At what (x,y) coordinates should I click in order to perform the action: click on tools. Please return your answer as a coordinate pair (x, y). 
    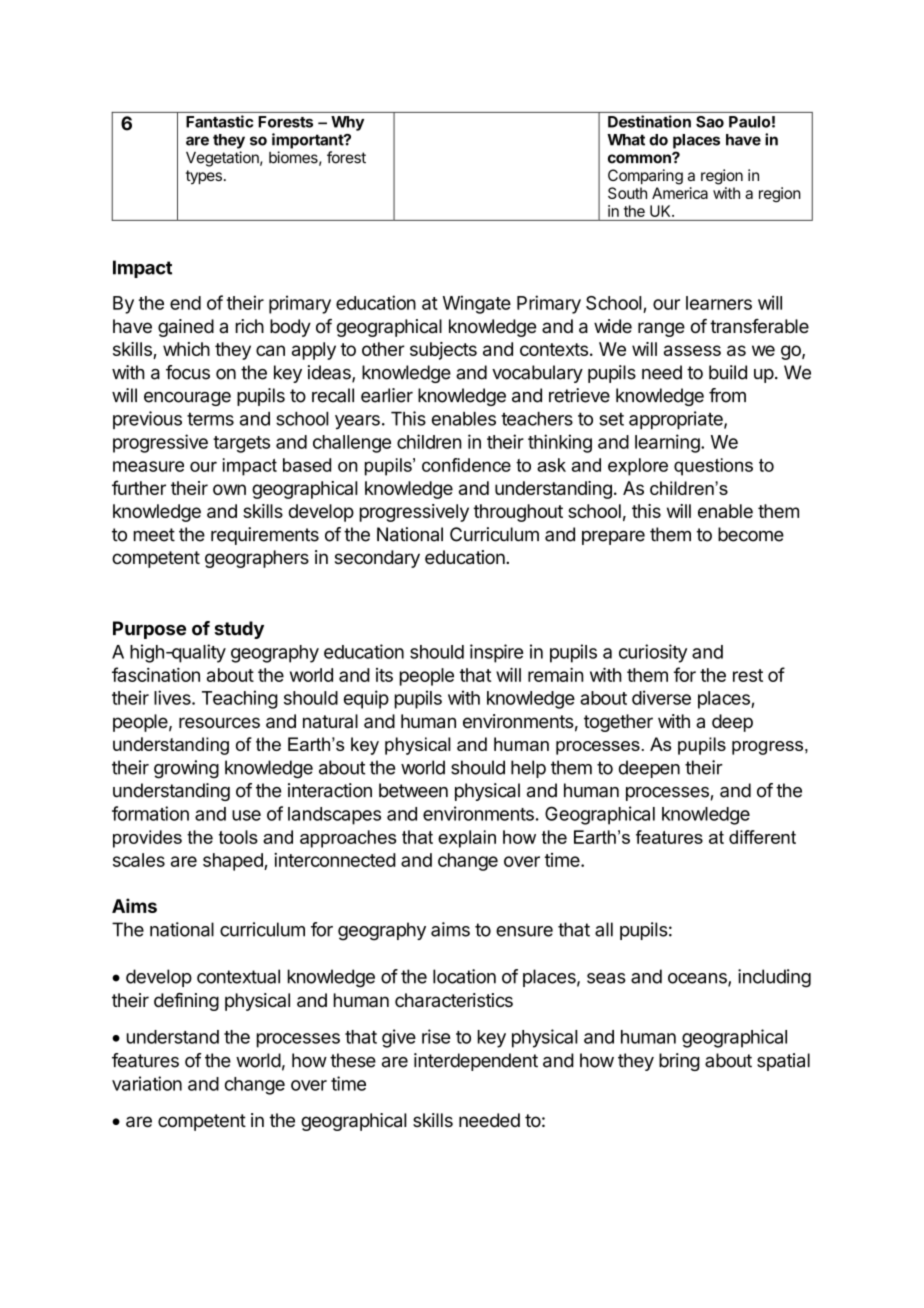
    Looking at the image, I should click on (238, 837).
